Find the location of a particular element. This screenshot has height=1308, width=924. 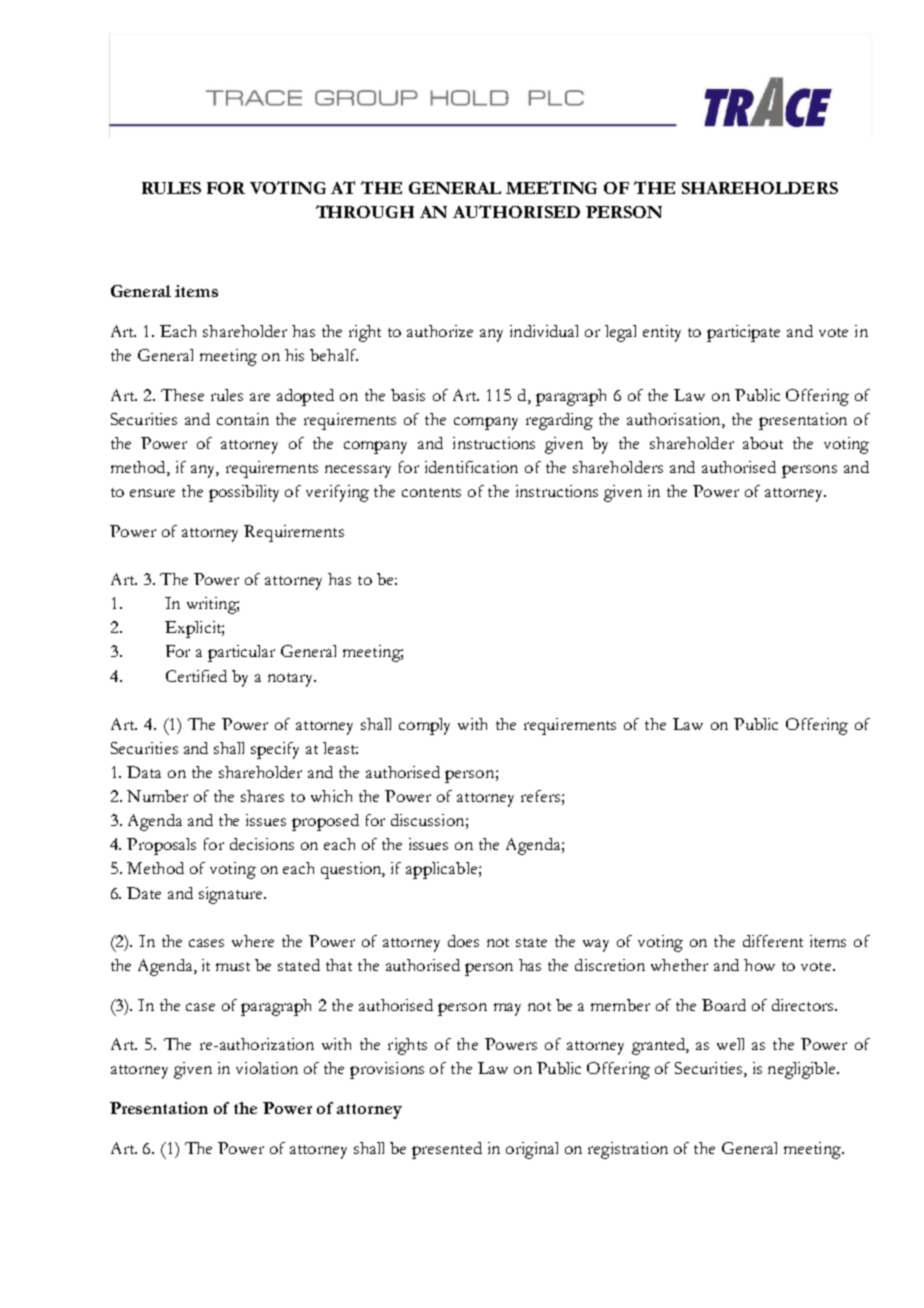

presented is located at coordinates (447, 1150).
